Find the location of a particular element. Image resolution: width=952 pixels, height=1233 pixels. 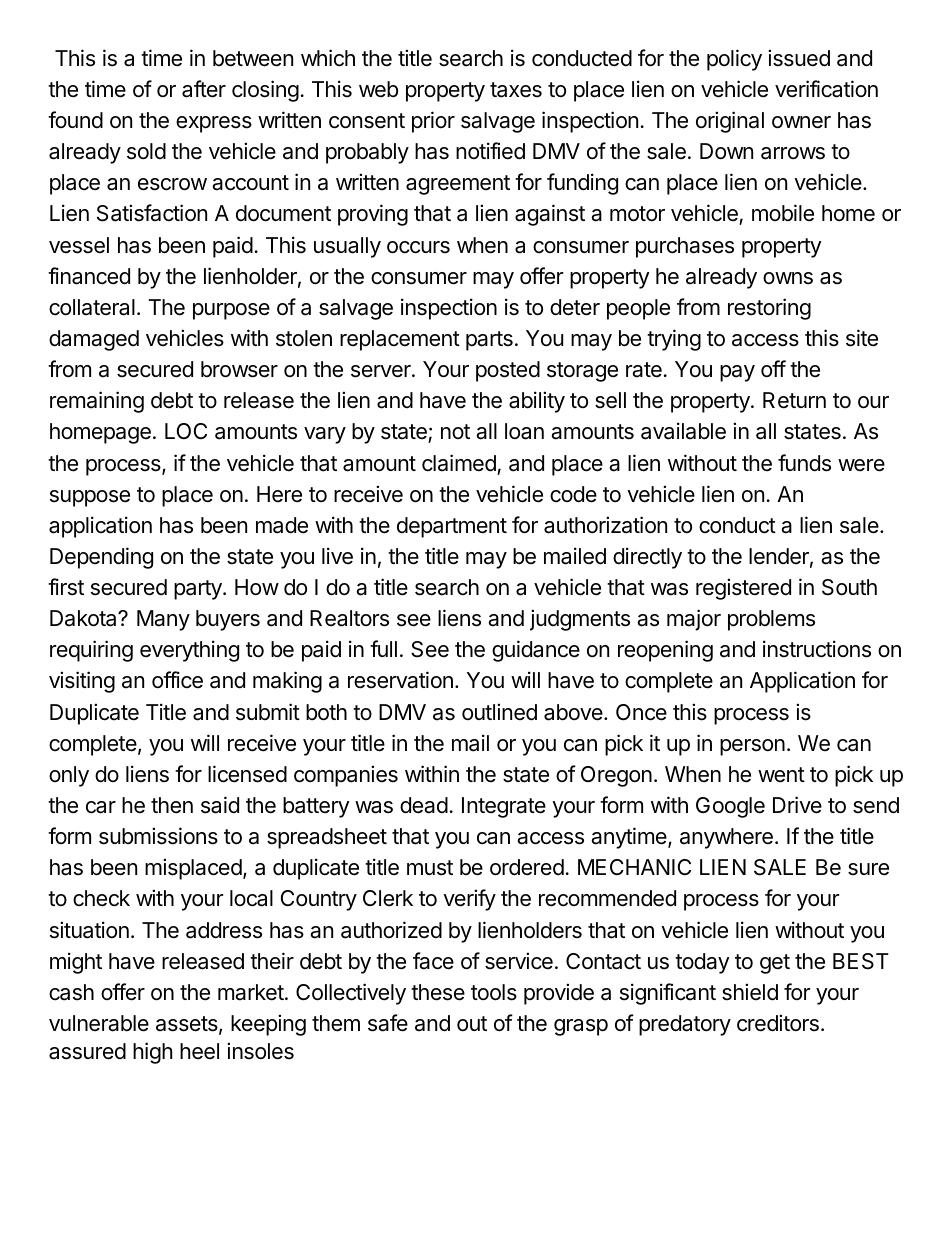

high is located at coordinates (153, 1053).
